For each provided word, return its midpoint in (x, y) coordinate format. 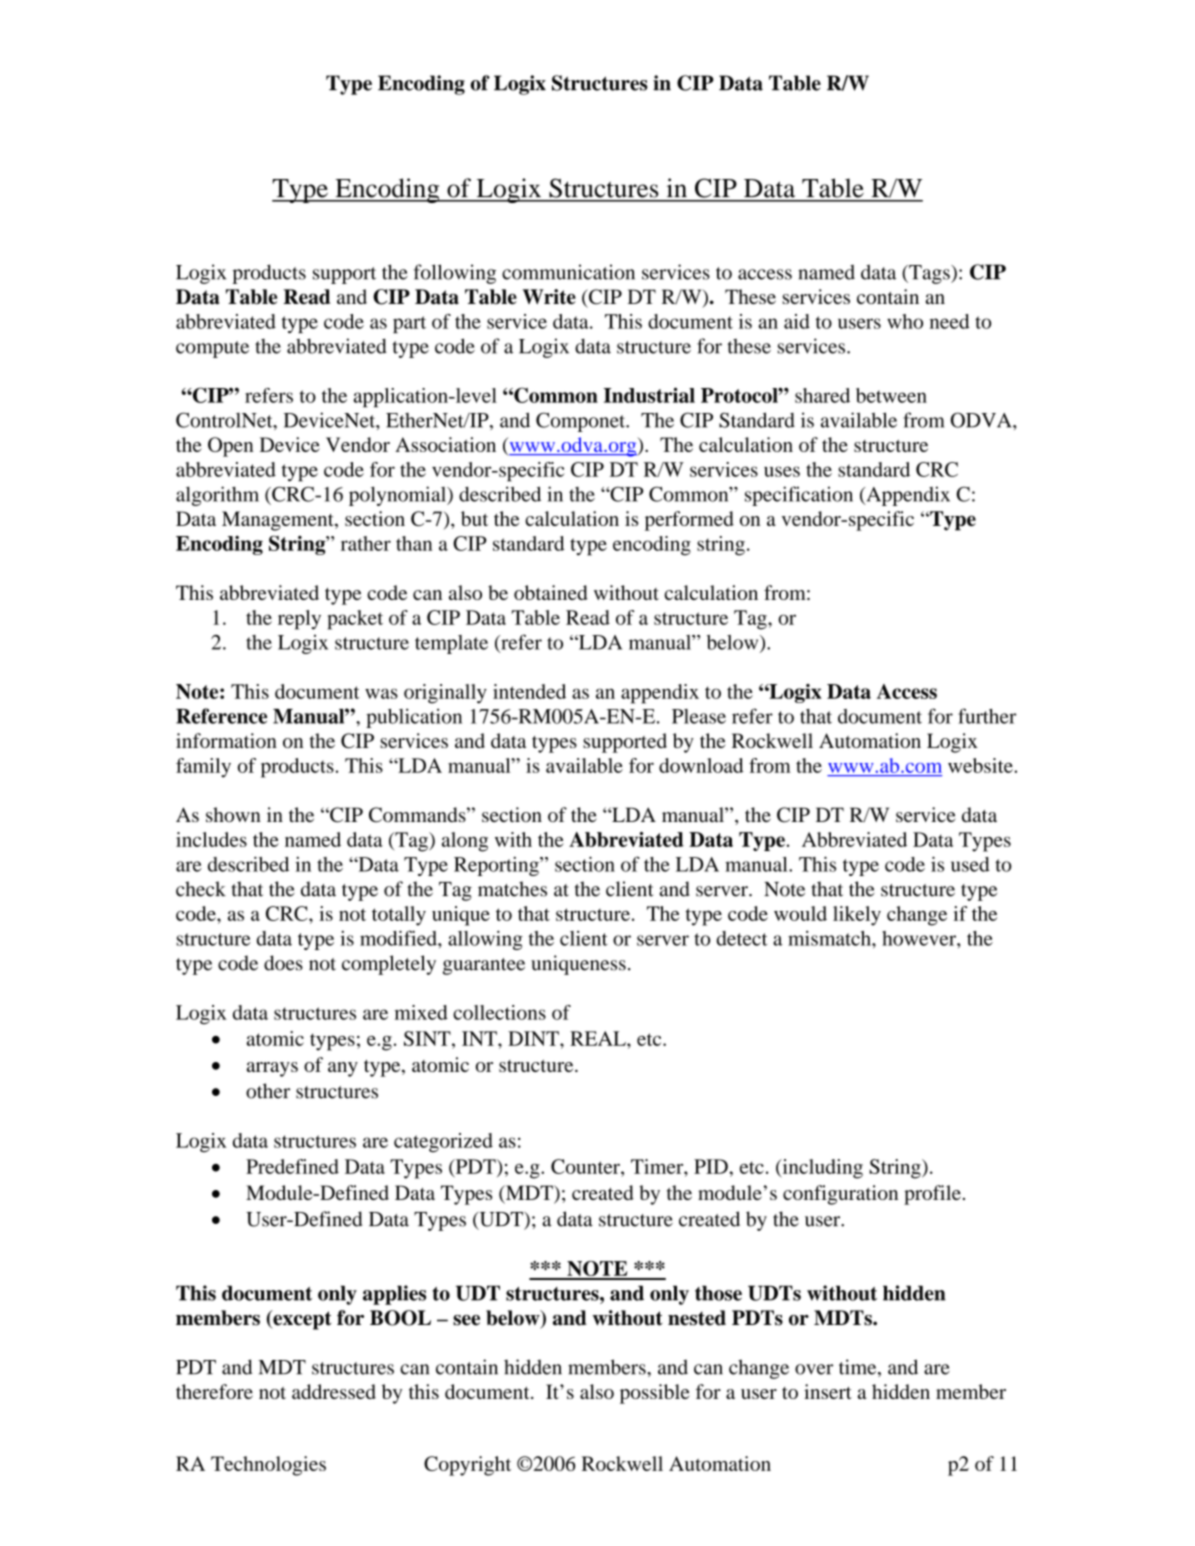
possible (655, 1394)
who (905, 321)
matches (512, 889)
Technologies (268, 1466)
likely (857, 916)
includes (211, 839)
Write (549, 297)
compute (212, 349)
